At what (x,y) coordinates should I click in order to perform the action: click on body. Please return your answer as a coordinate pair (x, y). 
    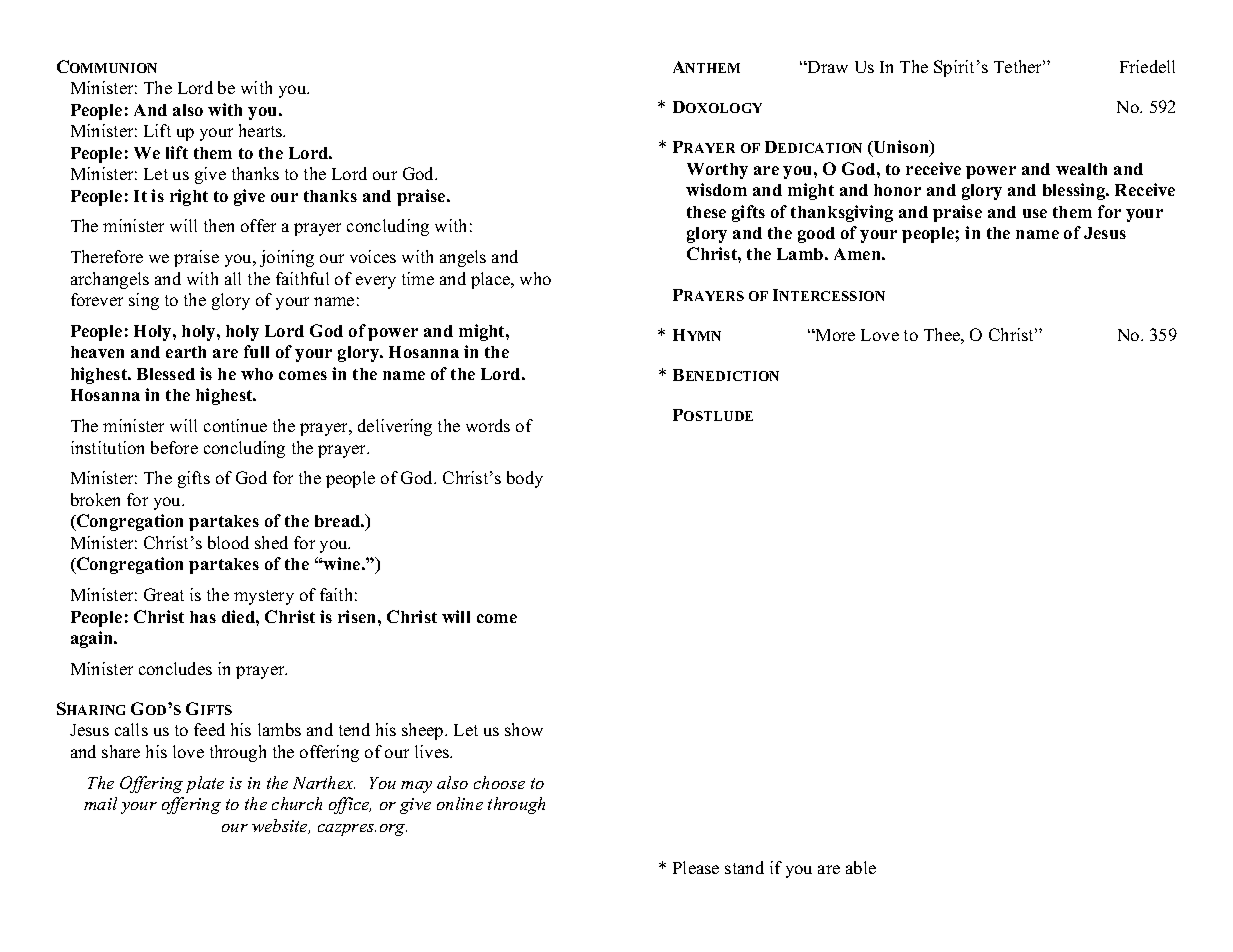
    Looking at the image, I should click on (525, 479).
